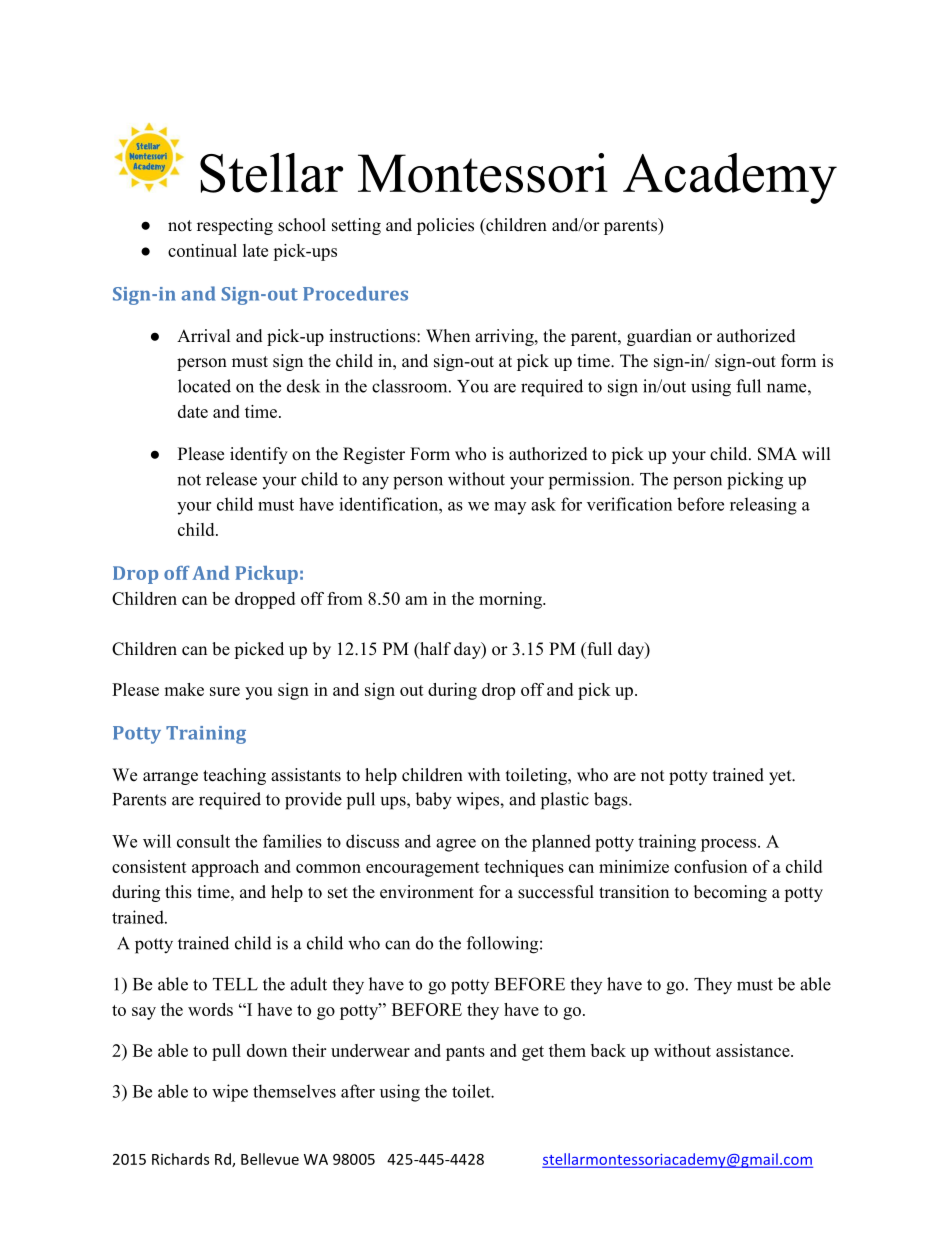  What do you see at coordinates (465, 1053) in the image?
I see `pants` at bounding box center [465, 1053].
